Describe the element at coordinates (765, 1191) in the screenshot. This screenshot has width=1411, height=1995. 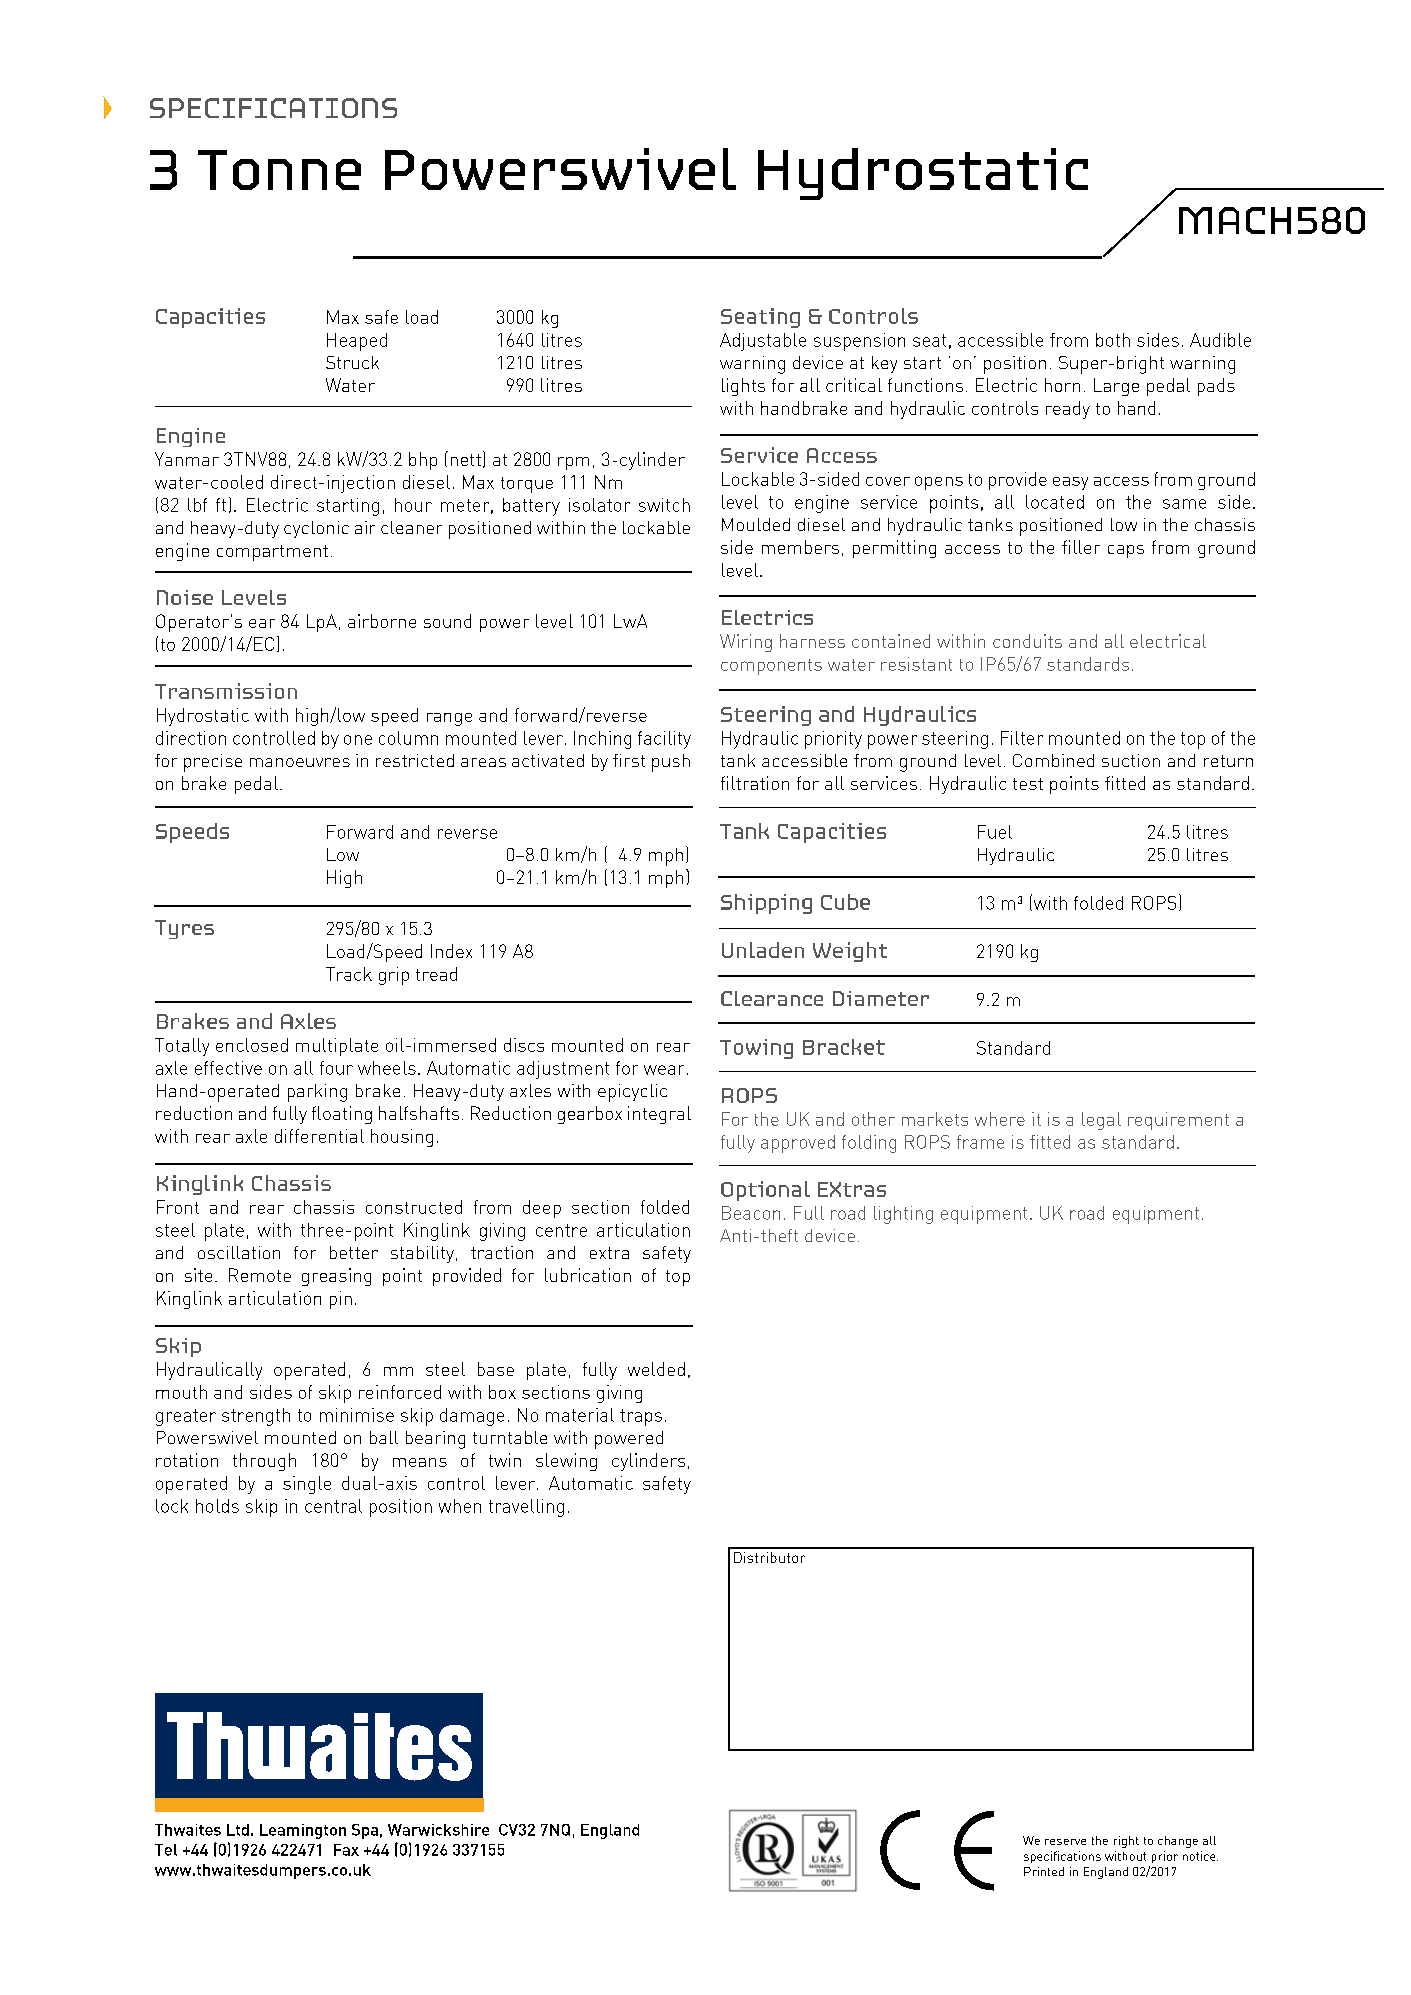
I see `Optional` at that location.
